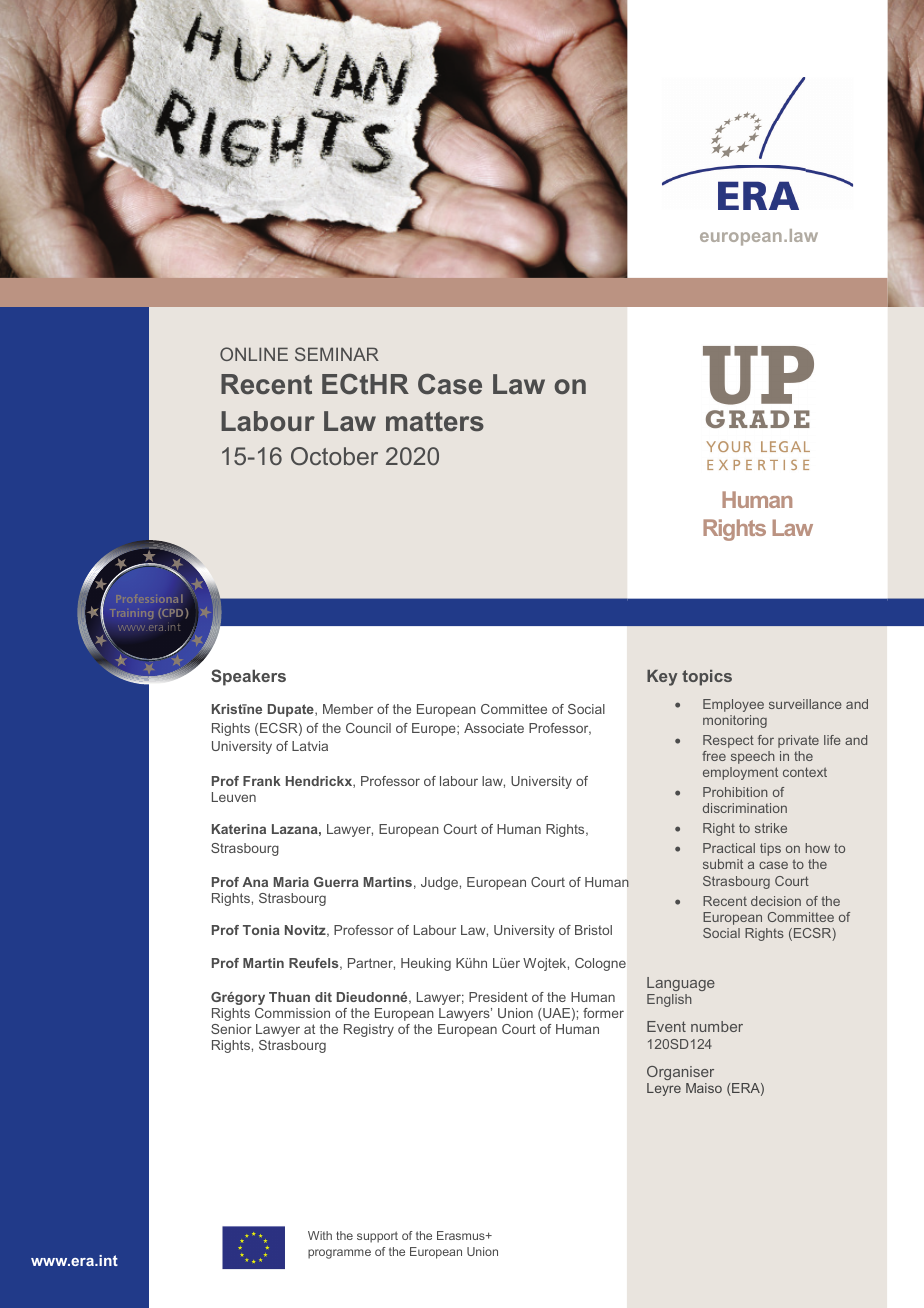  Describe the element at coordinates (262, 781) in the screenshot. I see `Frank` at that location.
